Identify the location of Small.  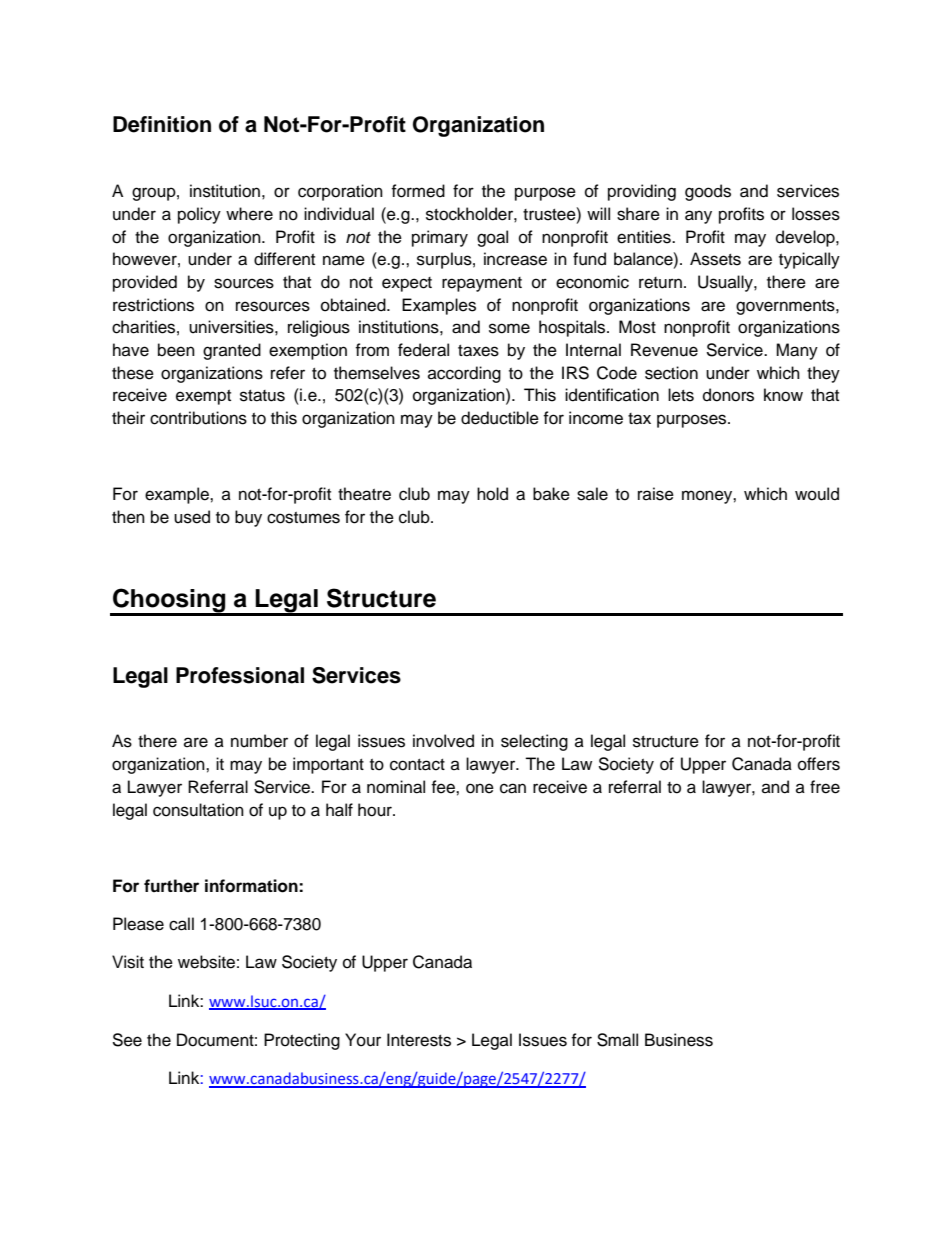
(617, 1040).
